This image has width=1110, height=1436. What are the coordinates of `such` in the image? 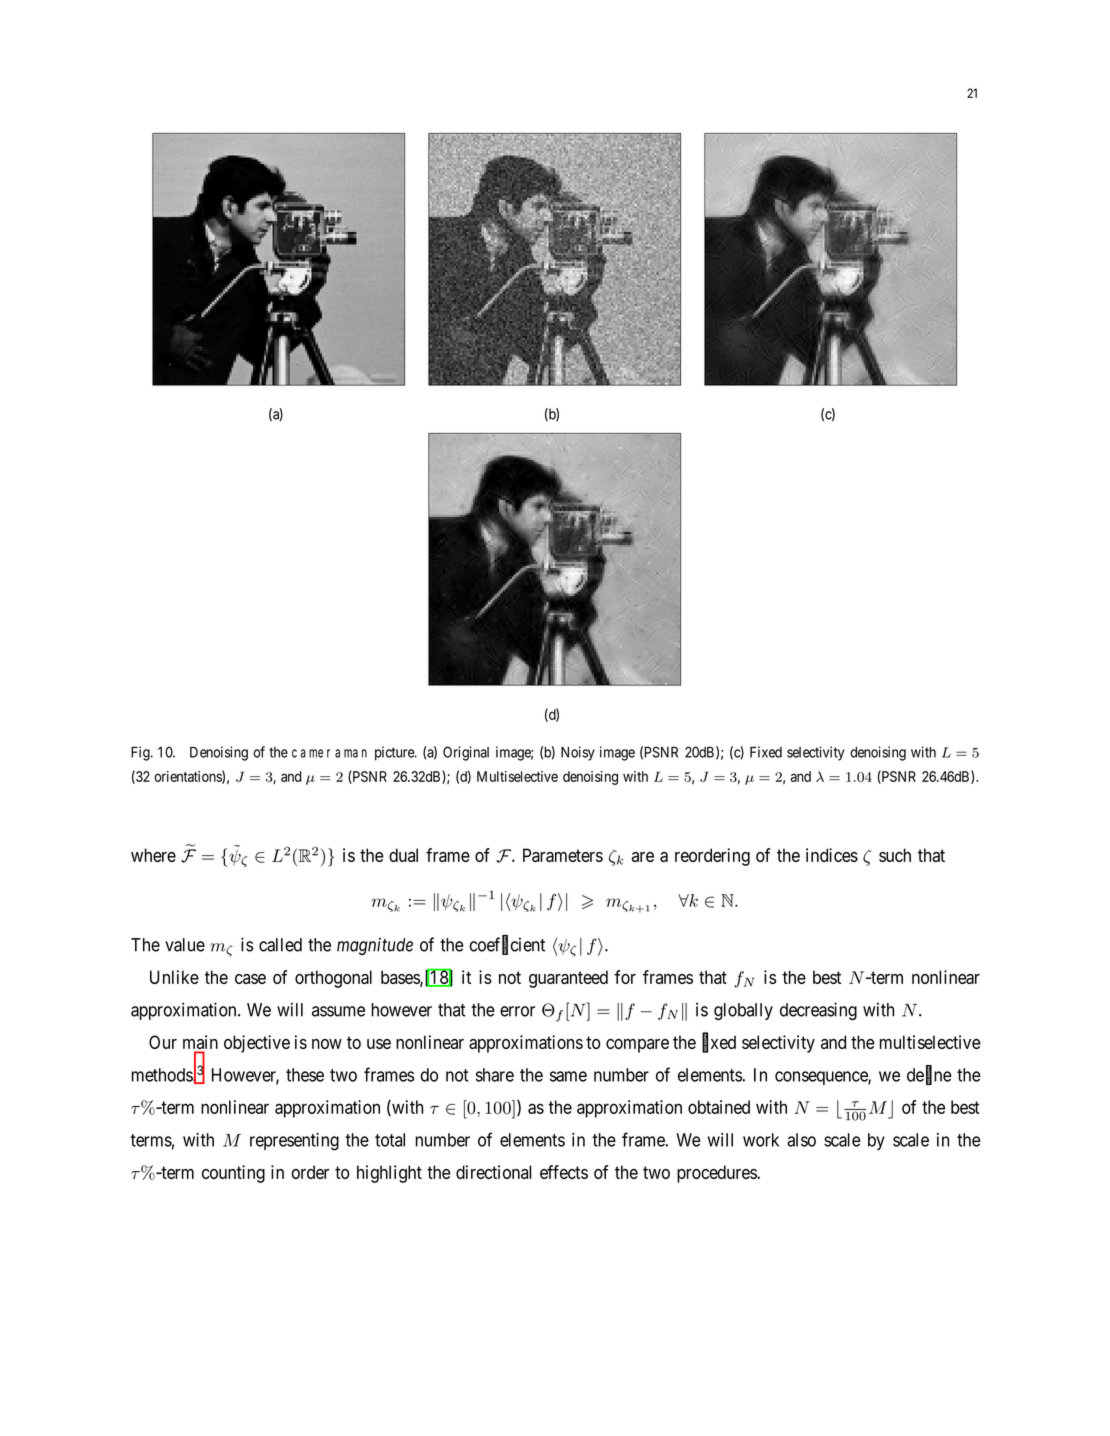 It's located at (895, 855).
